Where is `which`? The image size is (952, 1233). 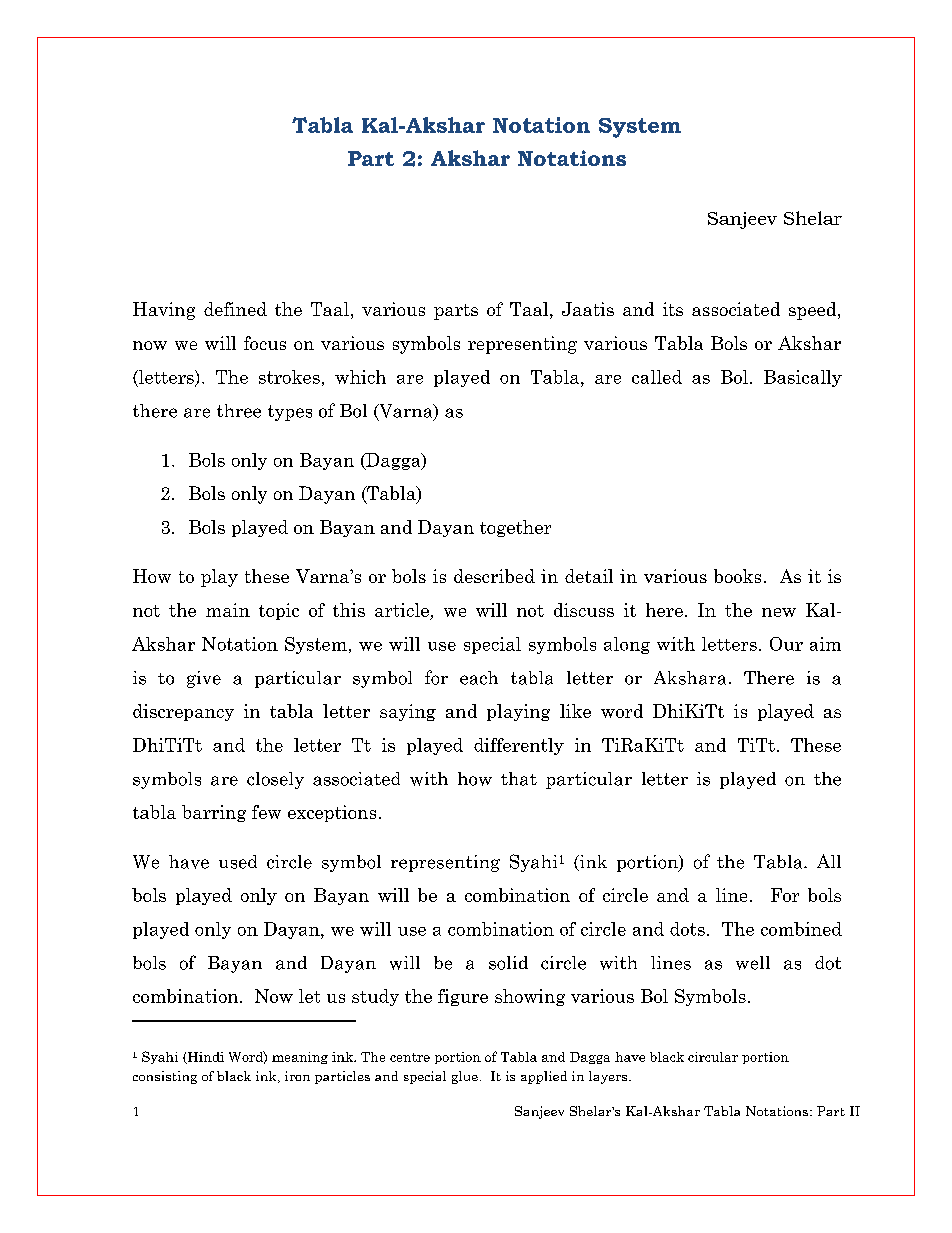 which is located at coordinates (360, 377).
